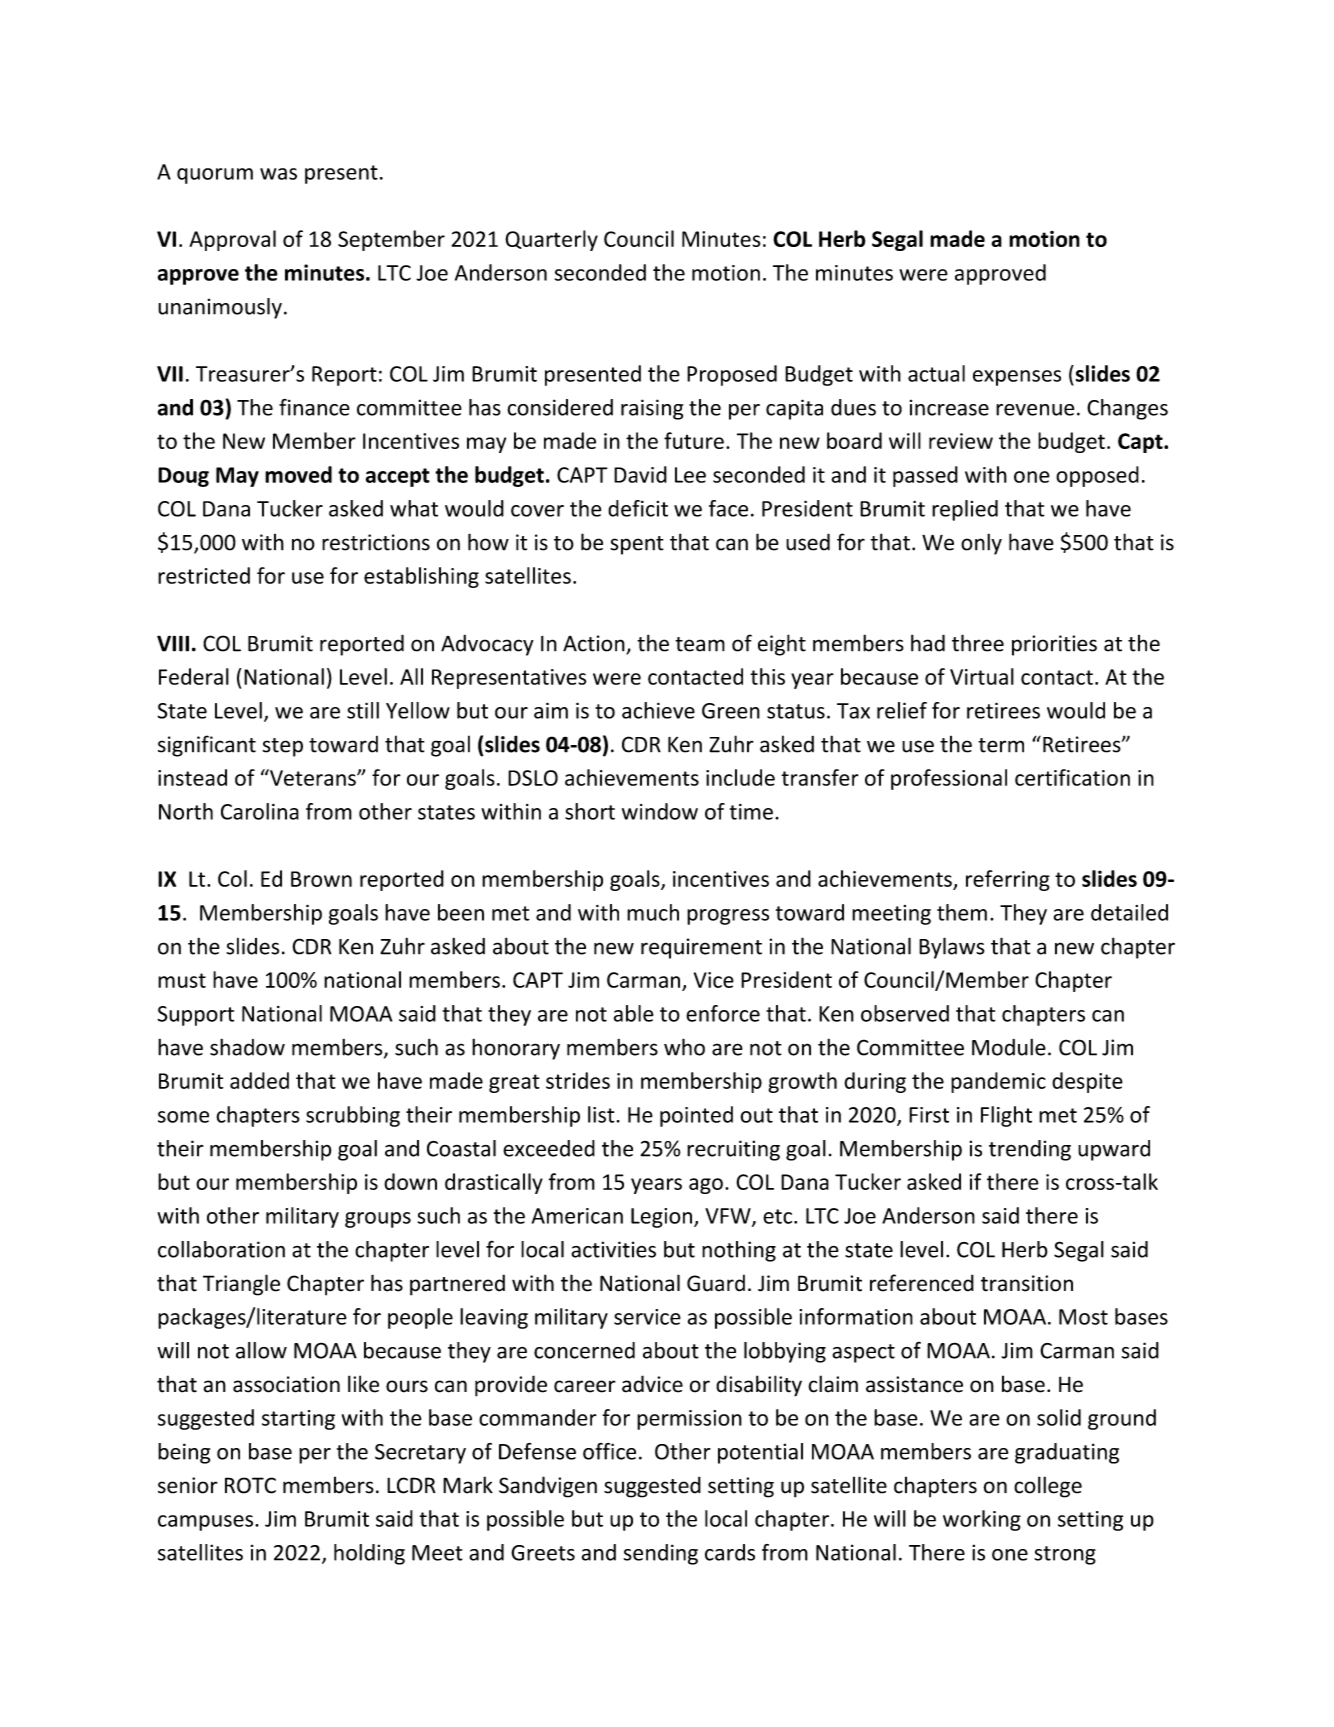 The image size is (1334, 1727). What do you see at coordinates (282, 747) in the screenshot?
I see `step` at bounding box center [282, 747].
